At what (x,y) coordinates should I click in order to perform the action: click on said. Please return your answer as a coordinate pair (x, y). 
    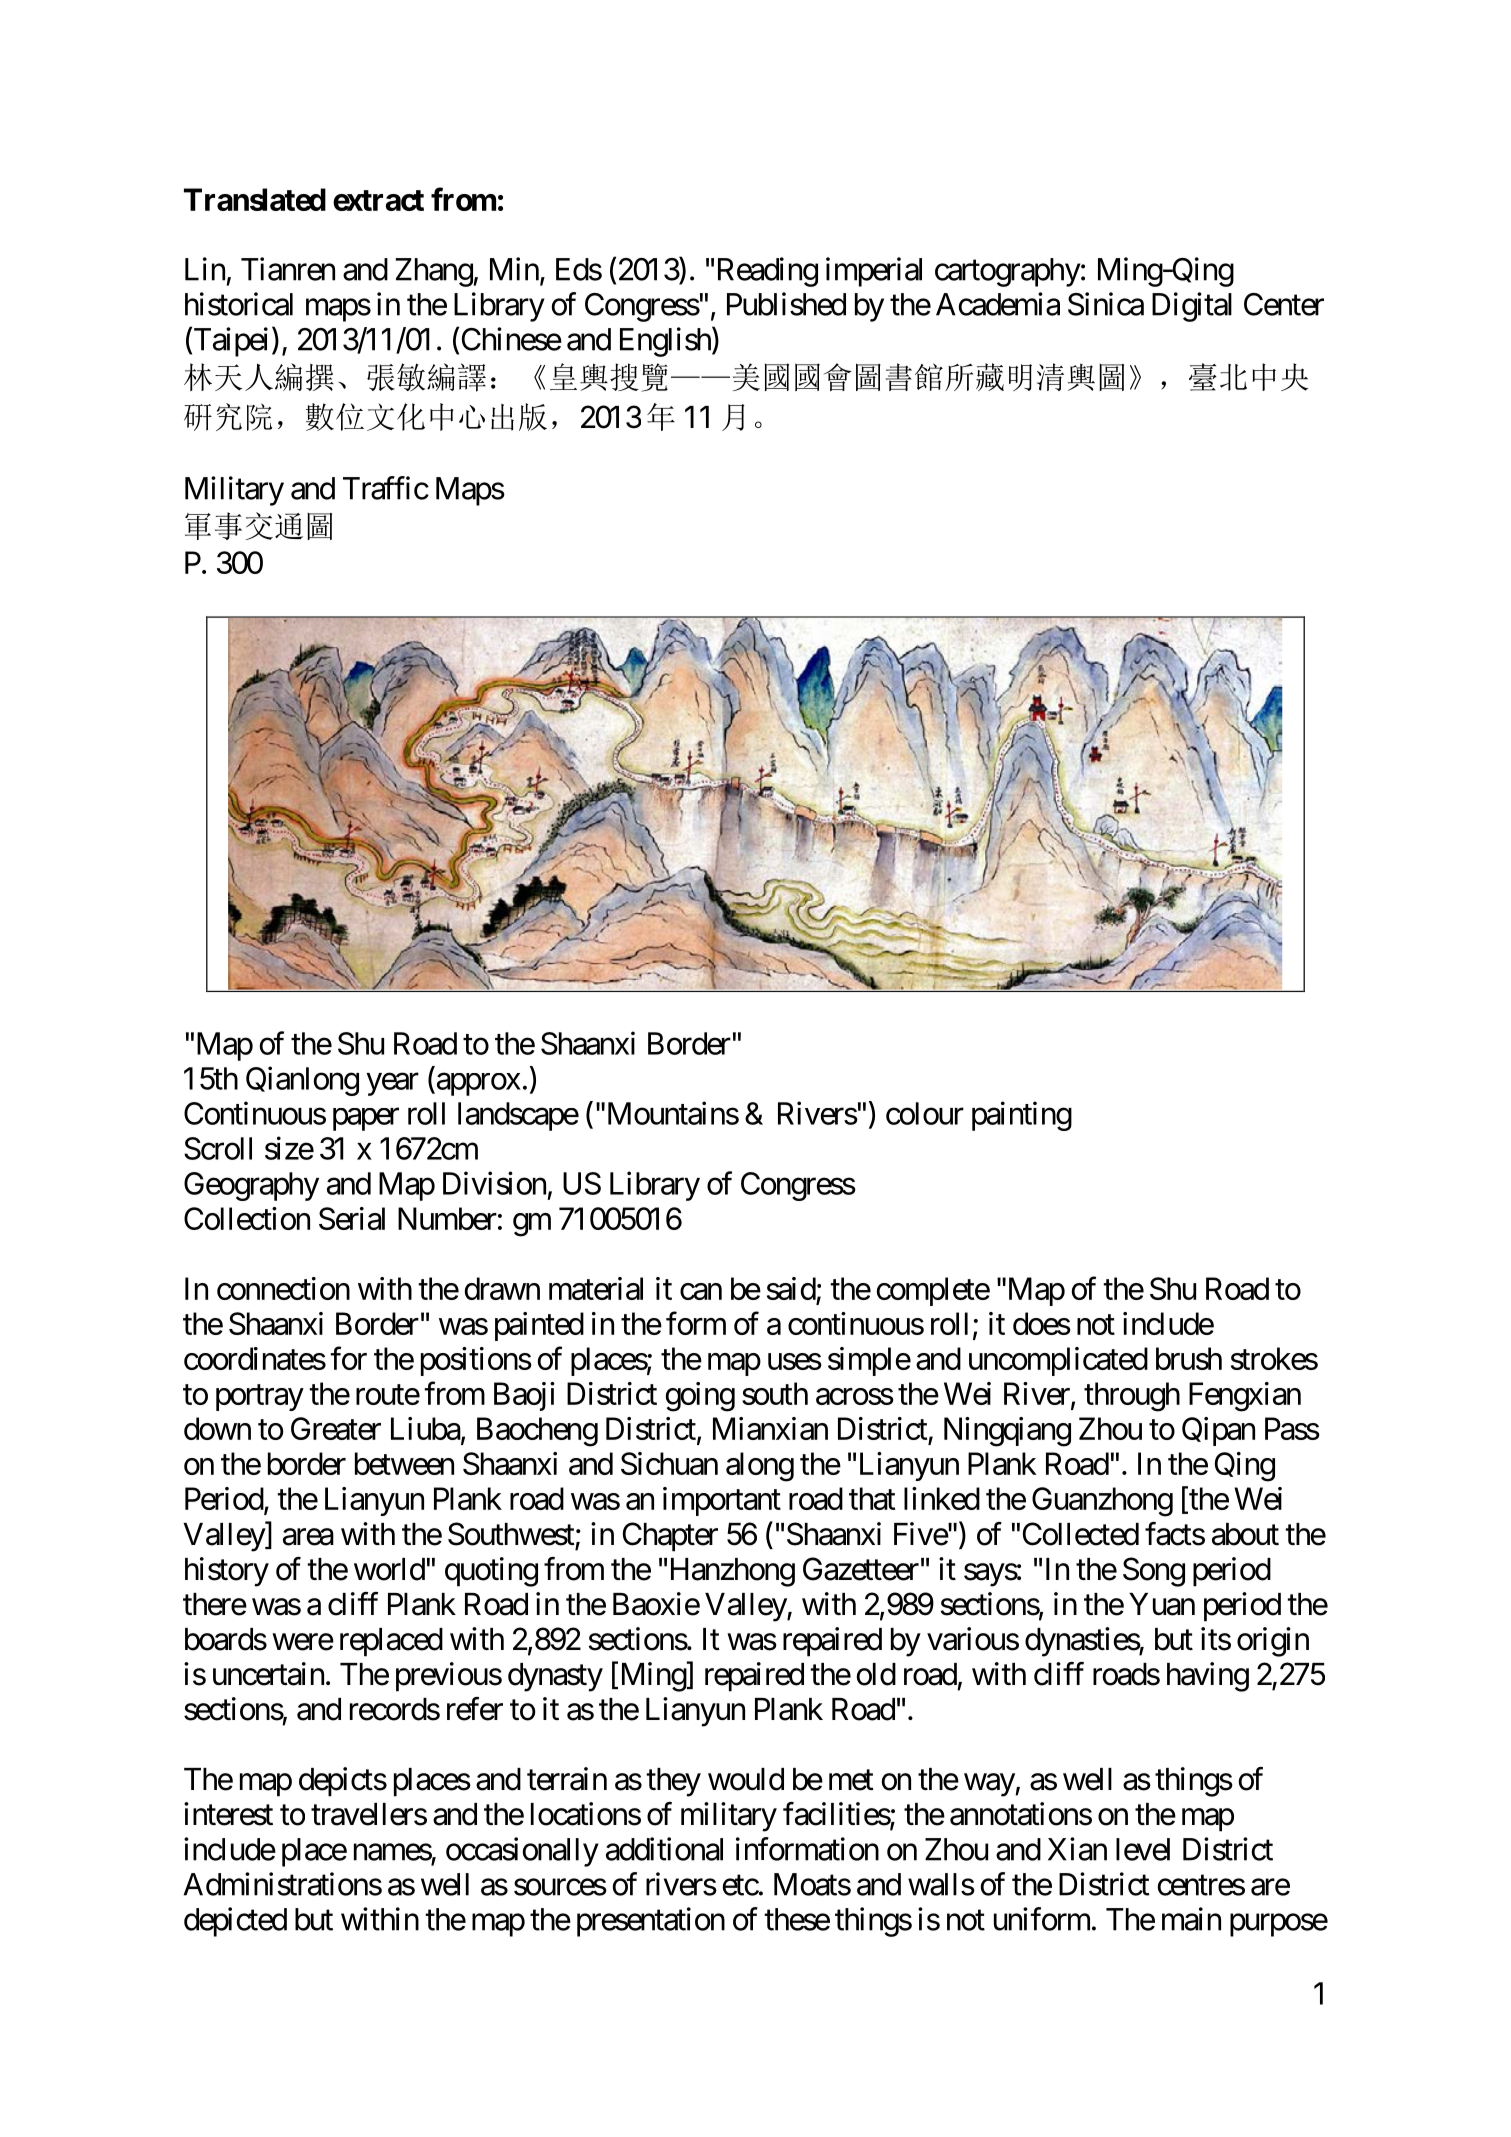
    Looking at the image, I should click on (791, 1288).
